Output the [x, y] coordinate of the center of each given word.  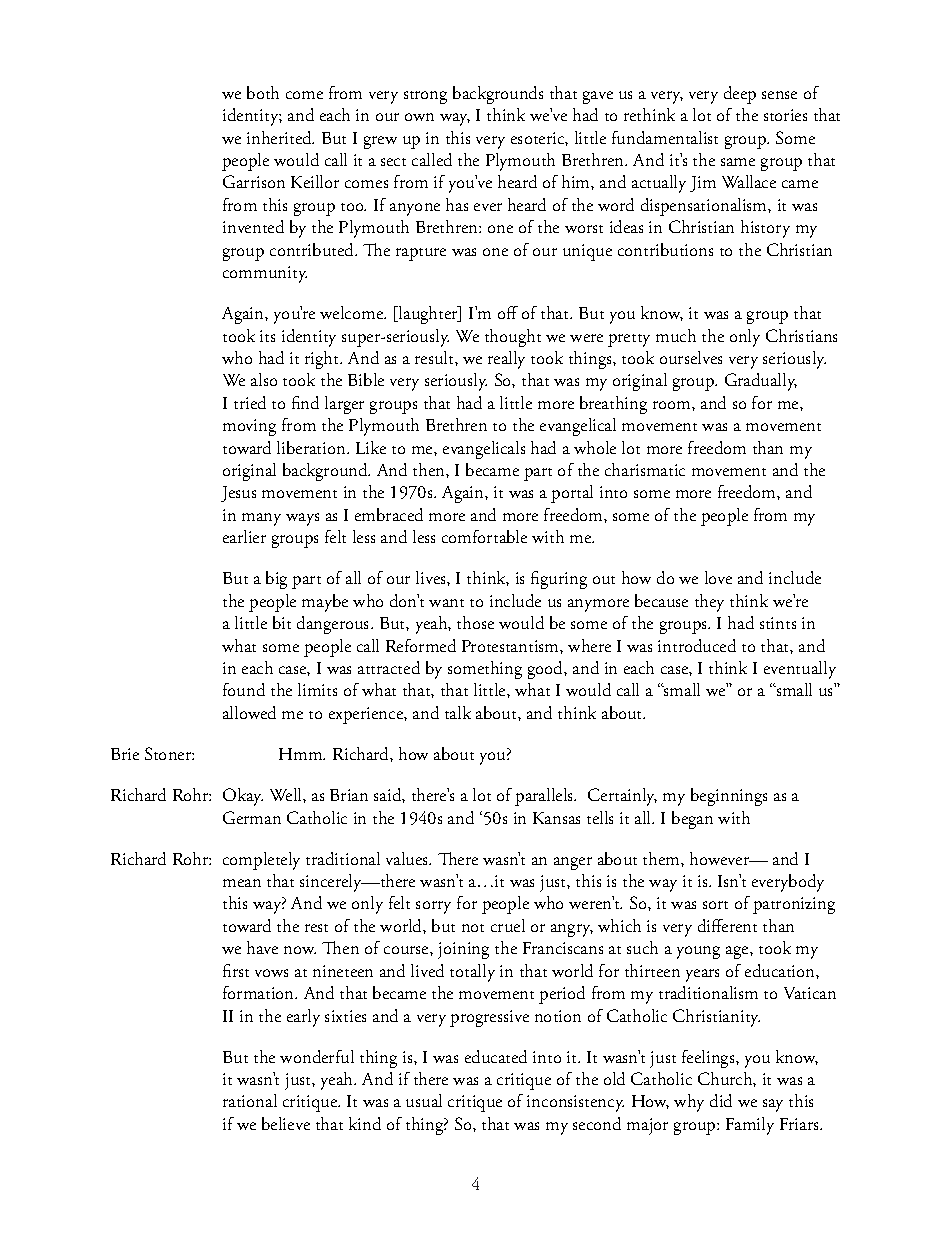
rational [250, 1100]
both [263, 92]
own [419, 117]
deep [740, 95]
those [475, 622]
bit [282, 622]
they [709, 603]
